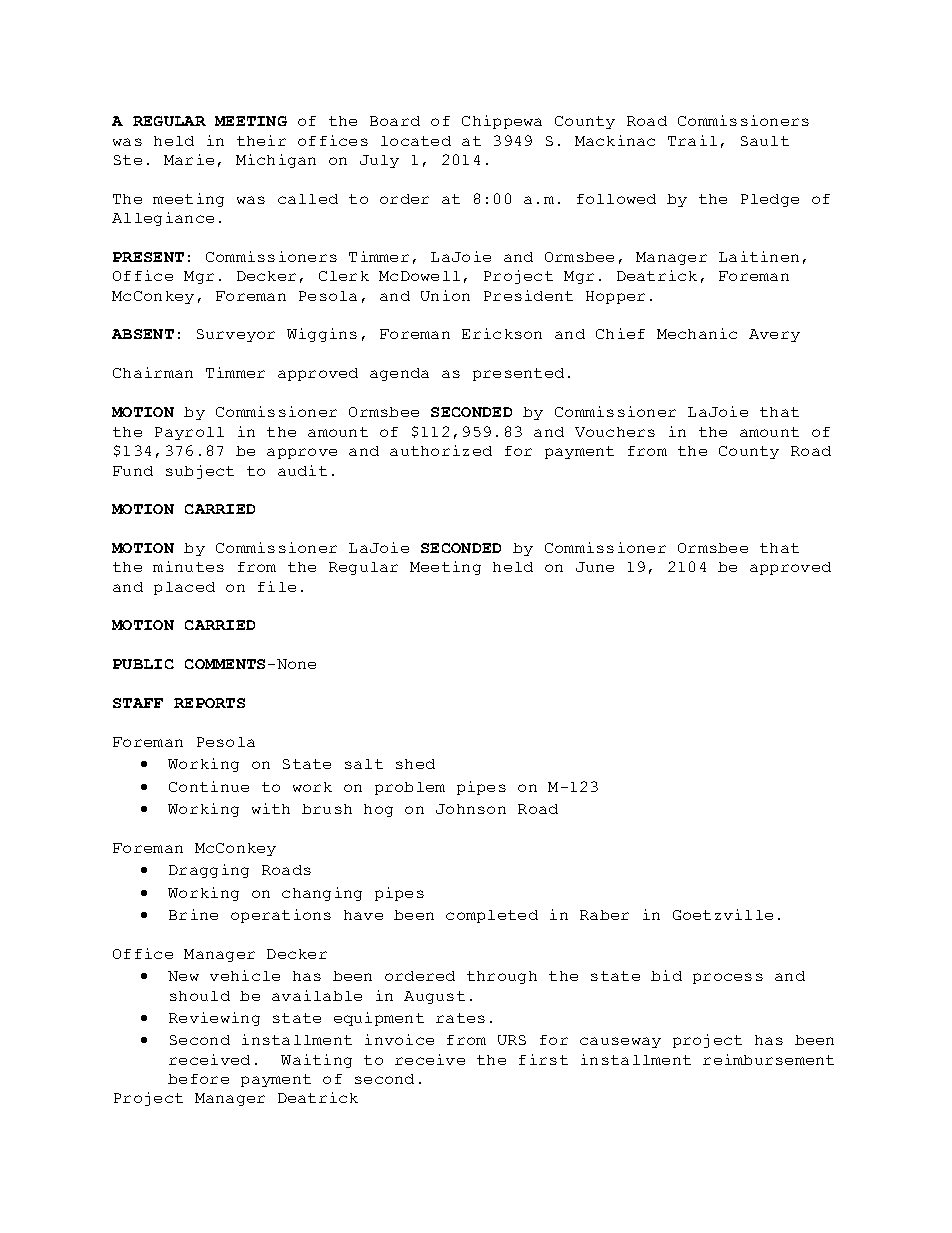 The image size is (952, 1233). What do you see at coordinates (615, 432) in the screenshot?
I see `Vouchers` at bounding box center [615, 432].
